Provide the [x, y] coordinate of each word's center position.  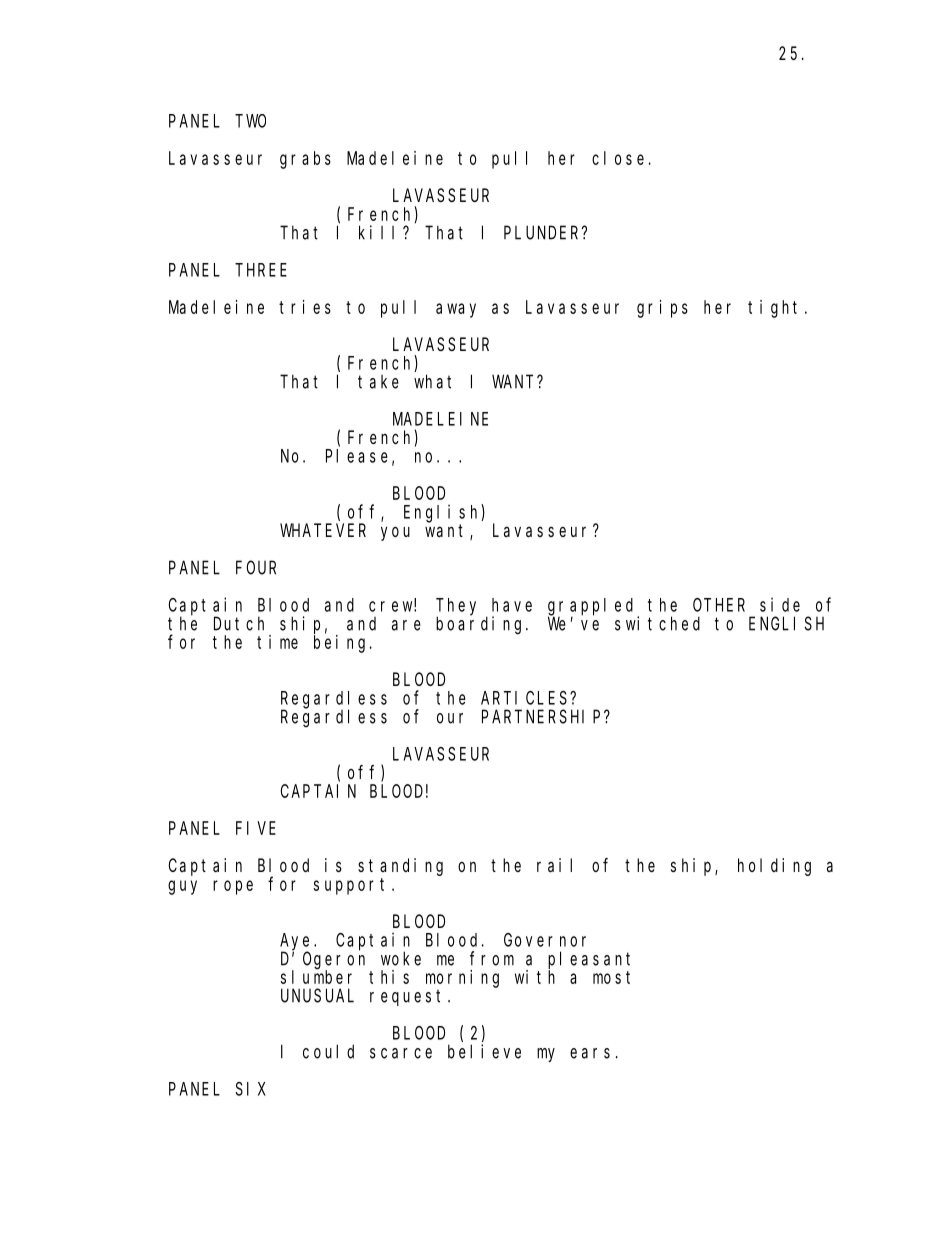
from [492, 958]
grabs [305, 160]
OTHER [719, 605]
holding [774, 867]
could [328, 1051]
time [277, 642]
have [512, 605]
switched [657, 623]
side [780, 604]
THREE [261, 270]
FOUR [256, 568]
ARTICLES [526, 698]
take [378, 382]
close [618, 158]
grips [662, 309]
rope [233, 887]
